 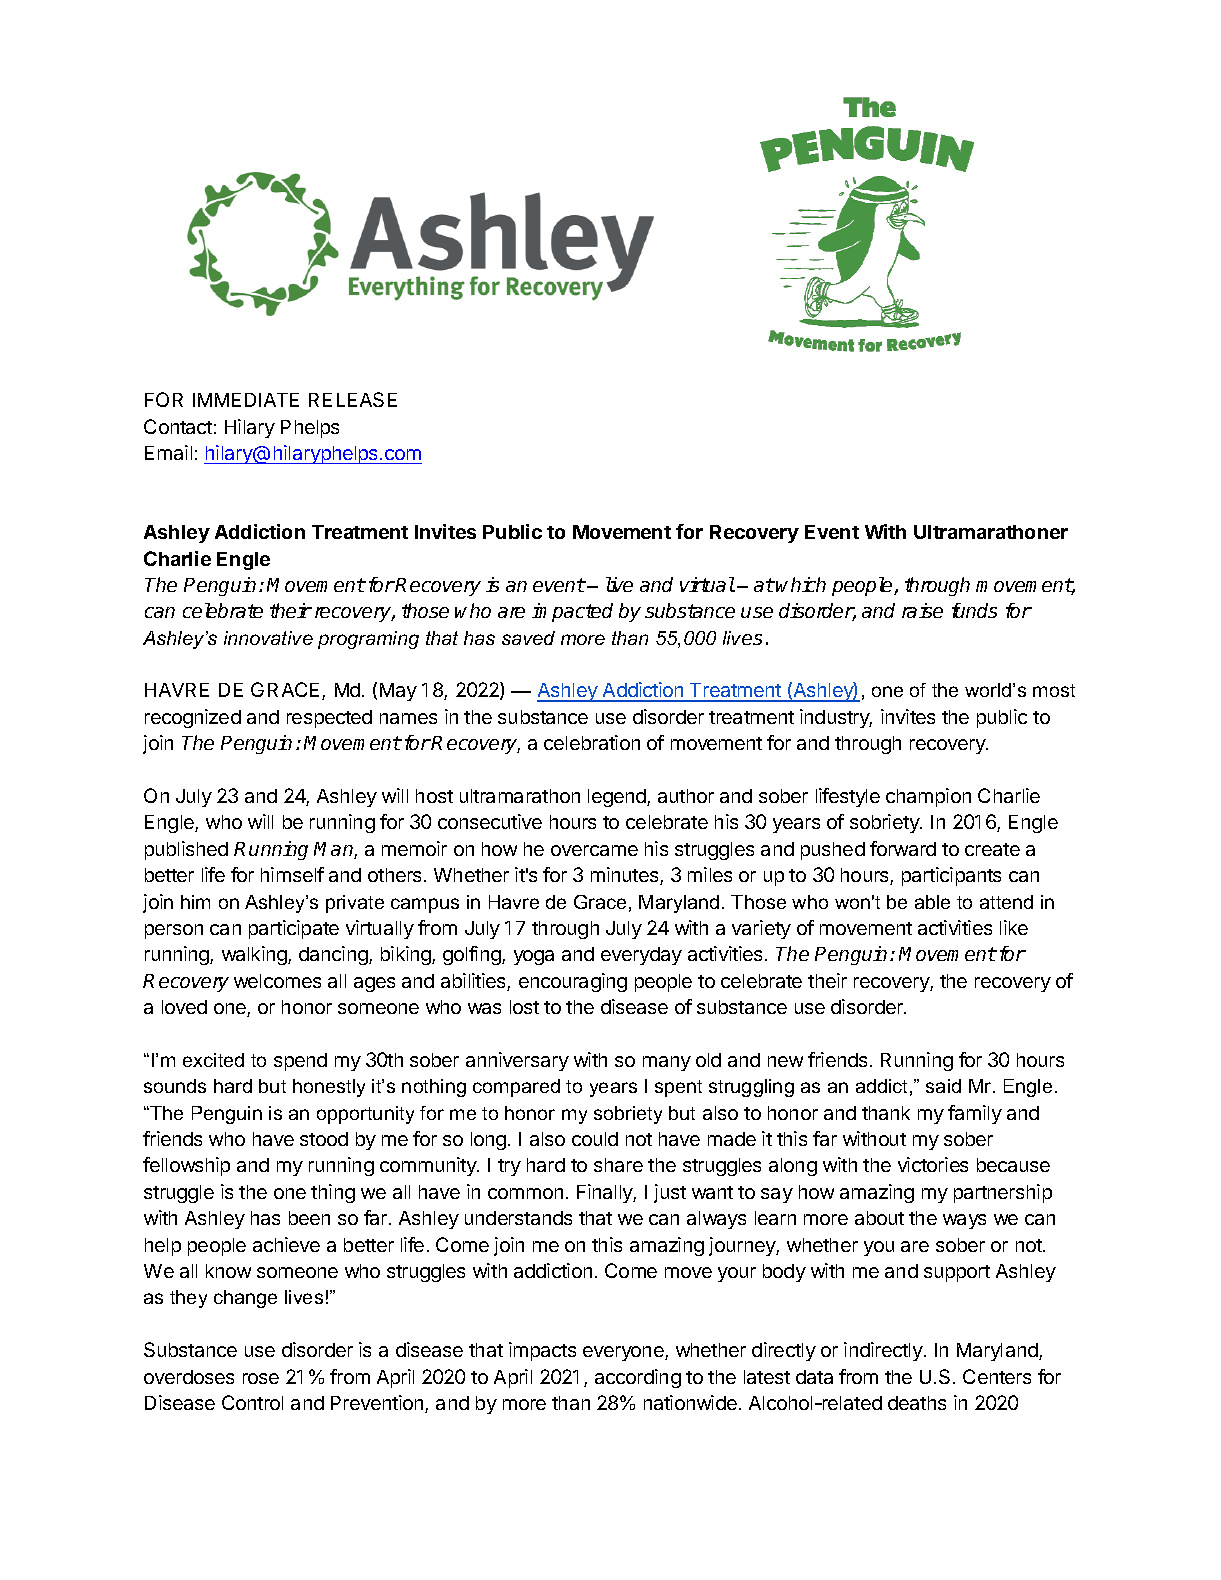 What do you see at coordinates (922, 610) in the document?
I see `raise` at bounding box center [922, 610].
